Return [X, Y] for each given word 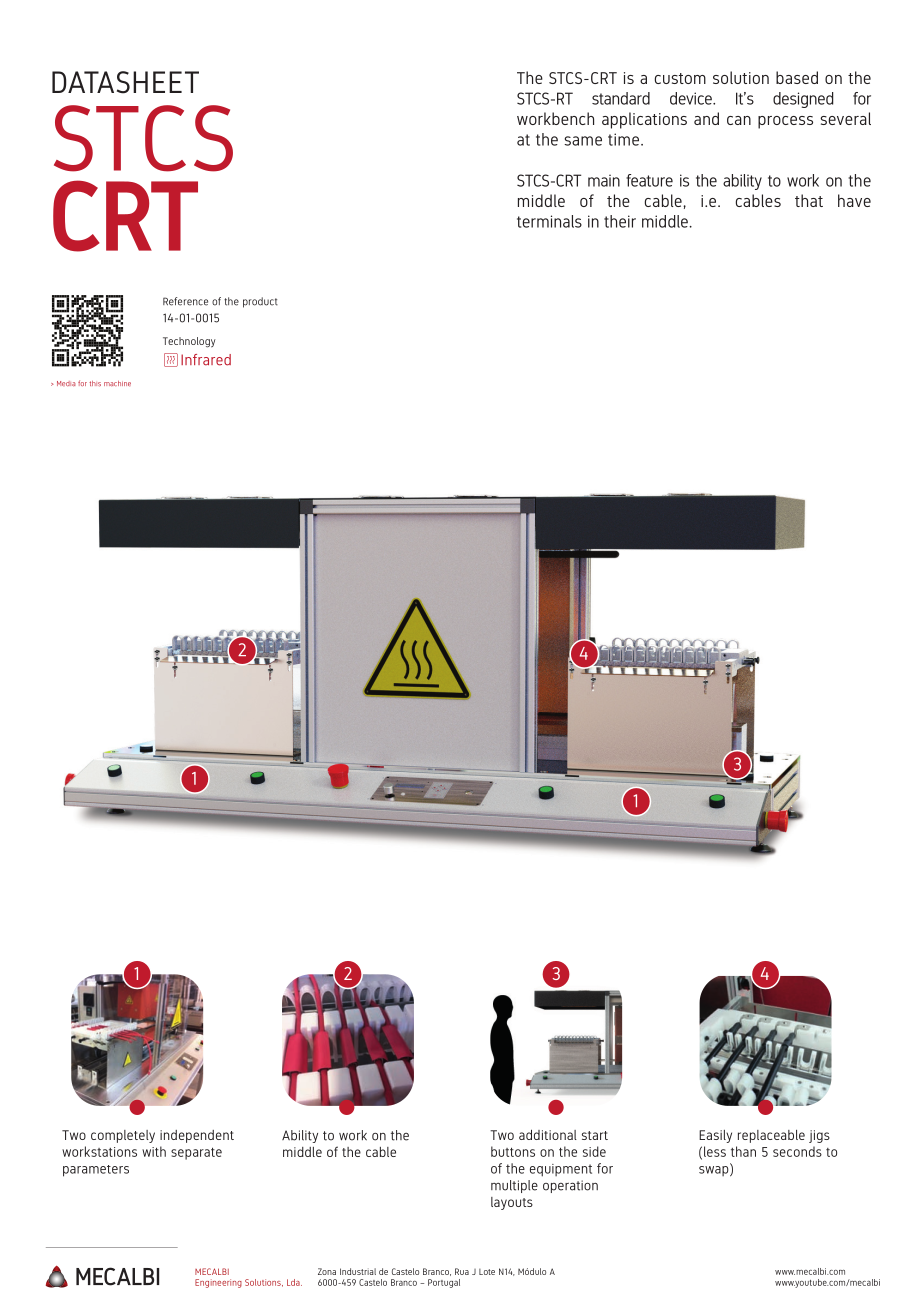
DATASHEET [125, 82]
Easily [715, 1136]
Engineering [218, 1283]
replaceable [771, 1136]
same [583, 141]
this [95, 383]
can [739, 120]
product [260, 302]
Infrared [206, 360]
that [809, 200]
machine [117, 383]
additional [548, 1134]
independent [197, 1136]
